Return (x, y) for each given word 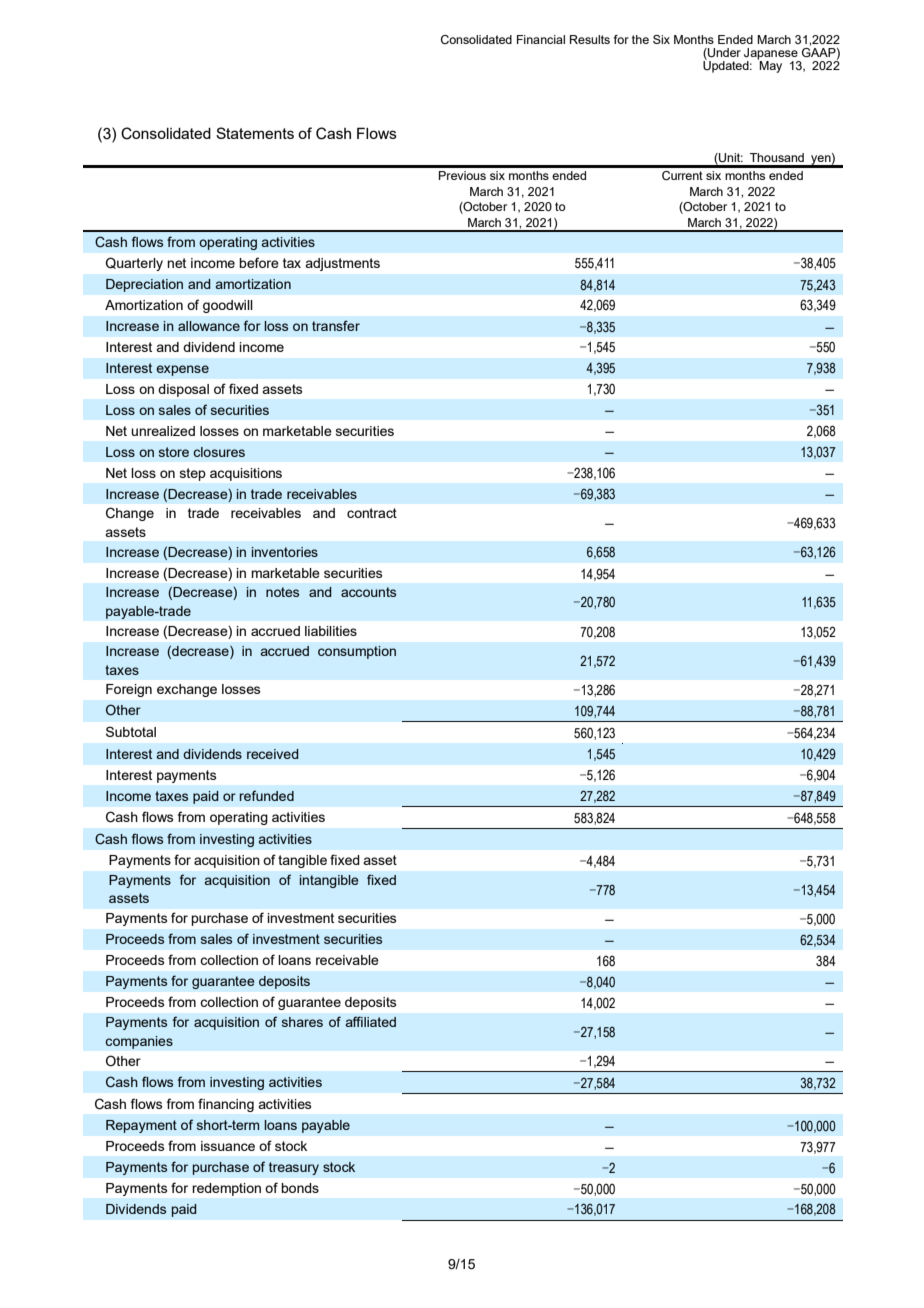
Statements (255, 133)
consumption (357, 652)
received (273, 754)
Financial (541, 39)
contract (372, 513)
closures (219, 452)
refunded (266, 795)
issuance (228, 1146)
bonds (300, 1188)
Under (723, 54)
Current (682, 175)
